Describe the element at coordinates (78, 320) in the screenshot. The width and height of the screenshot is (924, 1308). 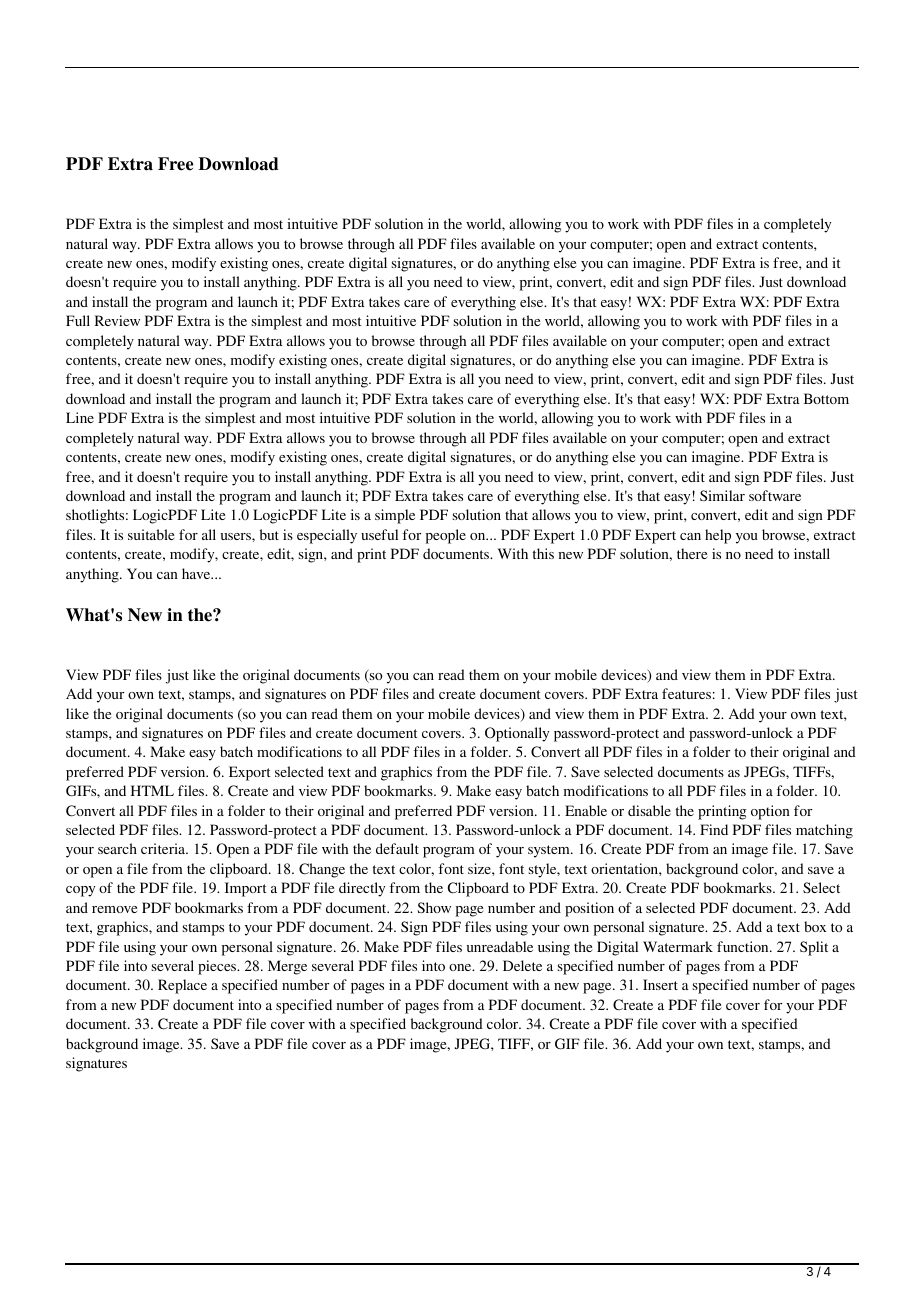
I see `Full` at that location.
